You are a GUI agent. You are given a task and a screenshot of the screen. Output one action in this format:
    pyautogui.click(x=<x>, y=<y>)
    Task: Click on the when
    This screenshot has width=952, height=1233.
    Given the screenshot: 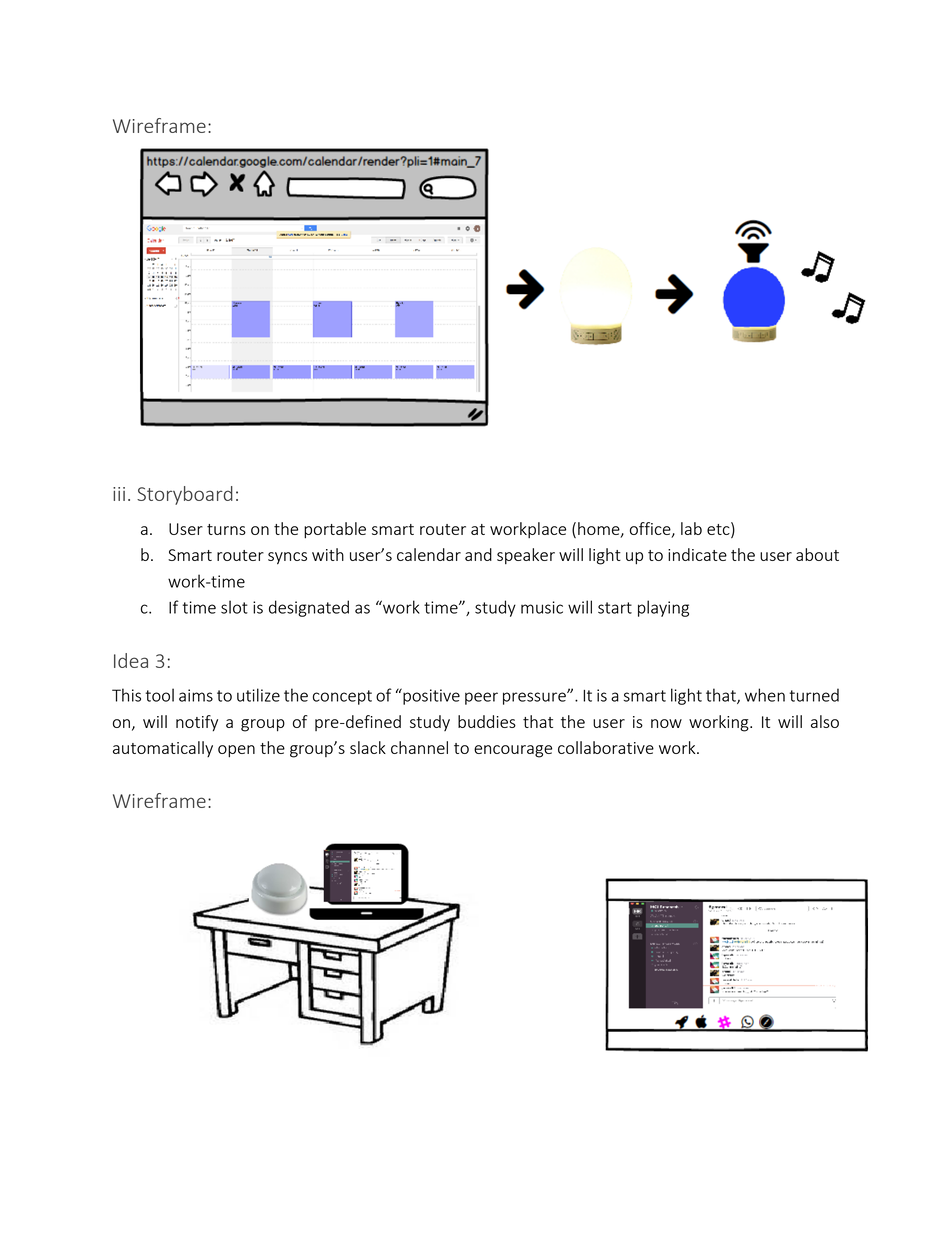 What is the action you would take?
    pyautogui.click(x=765, y=695)
